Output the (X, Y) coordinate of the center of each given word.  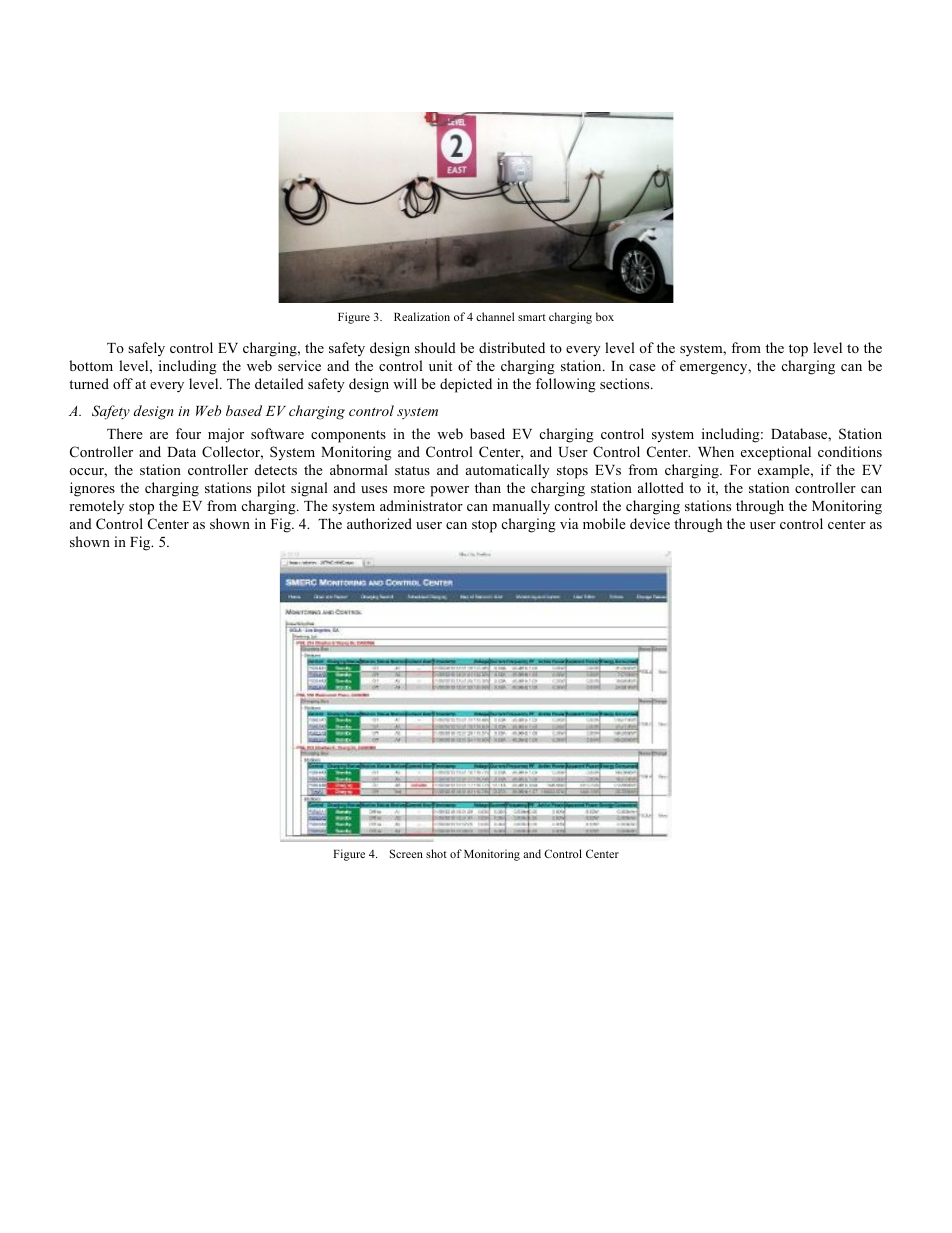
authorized (379, 523)
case (642, 367)
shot (436, 853)
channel (495, 316)
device (650, 523)
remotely (96, 507)
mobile (604, 523)
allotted (661, 487)
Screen (406, 853)
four (188, 433)
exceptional (776, 453)
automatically (508, 471)
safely (146, 349)
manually (521, 507)
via (569, 523)
